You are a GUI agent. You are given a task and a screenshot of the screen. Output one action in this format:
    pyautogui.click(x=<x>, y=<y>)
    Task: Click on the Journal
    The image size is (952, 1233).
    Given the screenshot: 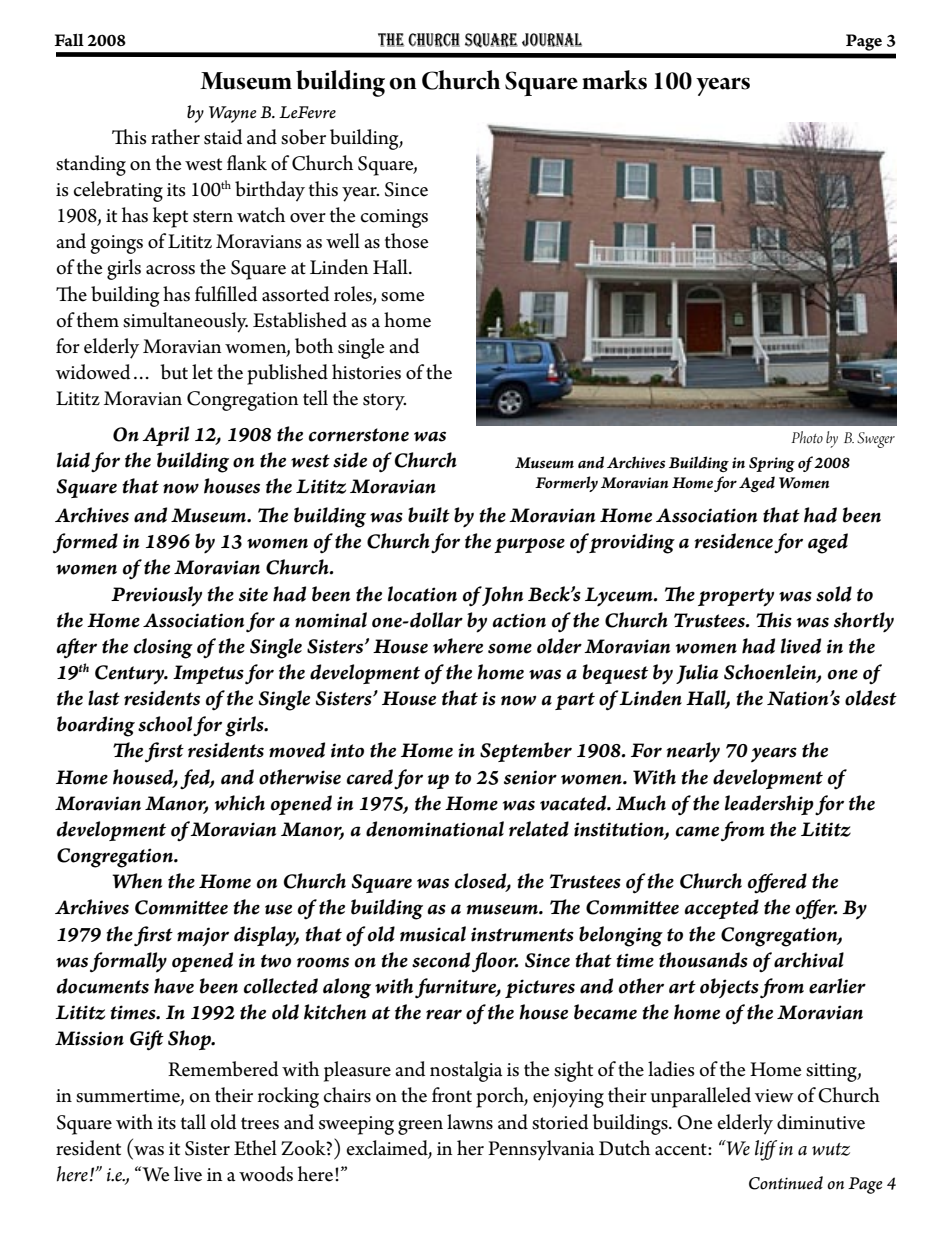 What is the action you would take?
    pyautogui.click(x=552, y=40)
